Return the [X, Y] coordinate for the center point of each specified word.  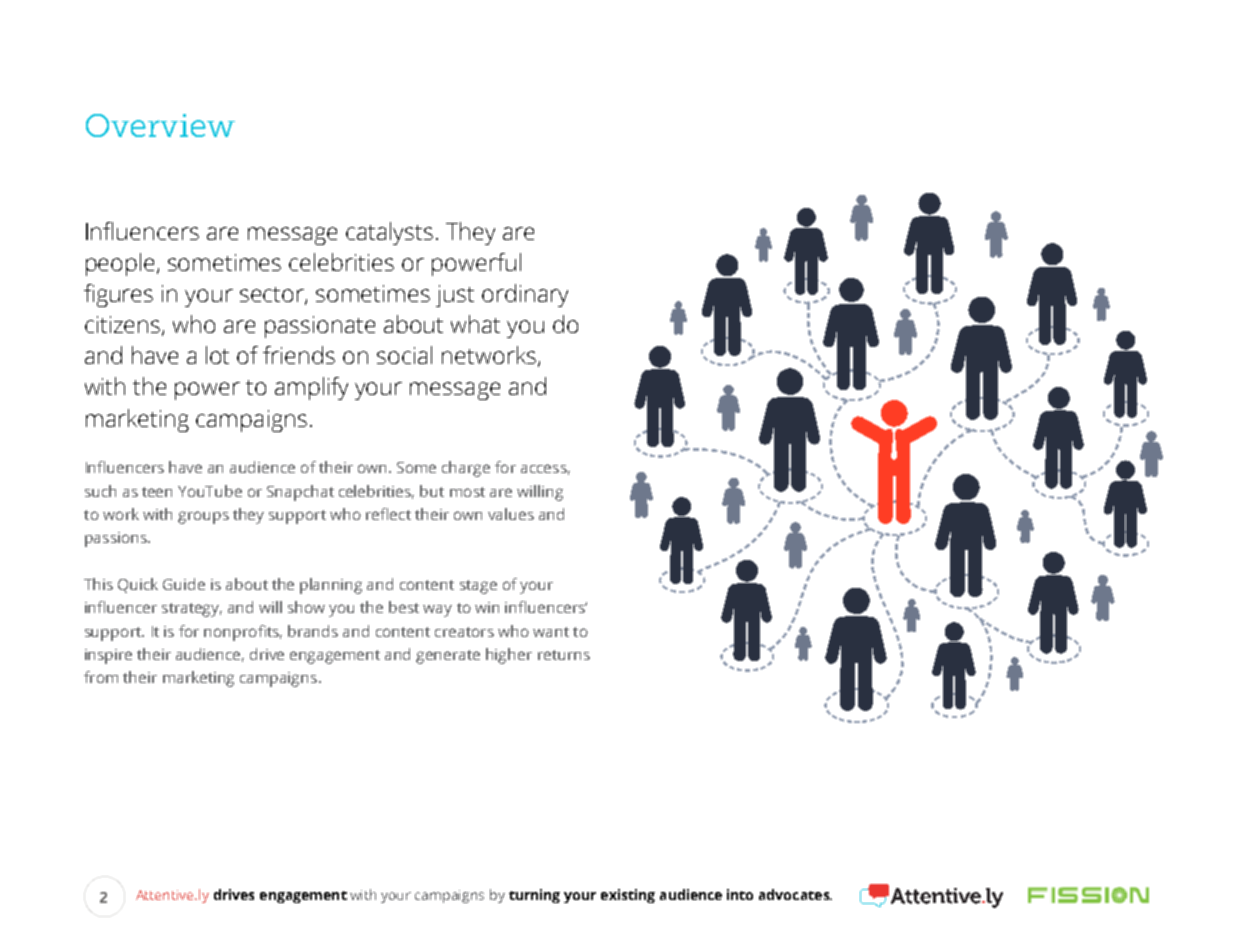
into [740, 894]
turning [534, 896]
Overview [160, 125]
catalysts [389, 233]
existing [628, 896]
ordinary [525, 295]
